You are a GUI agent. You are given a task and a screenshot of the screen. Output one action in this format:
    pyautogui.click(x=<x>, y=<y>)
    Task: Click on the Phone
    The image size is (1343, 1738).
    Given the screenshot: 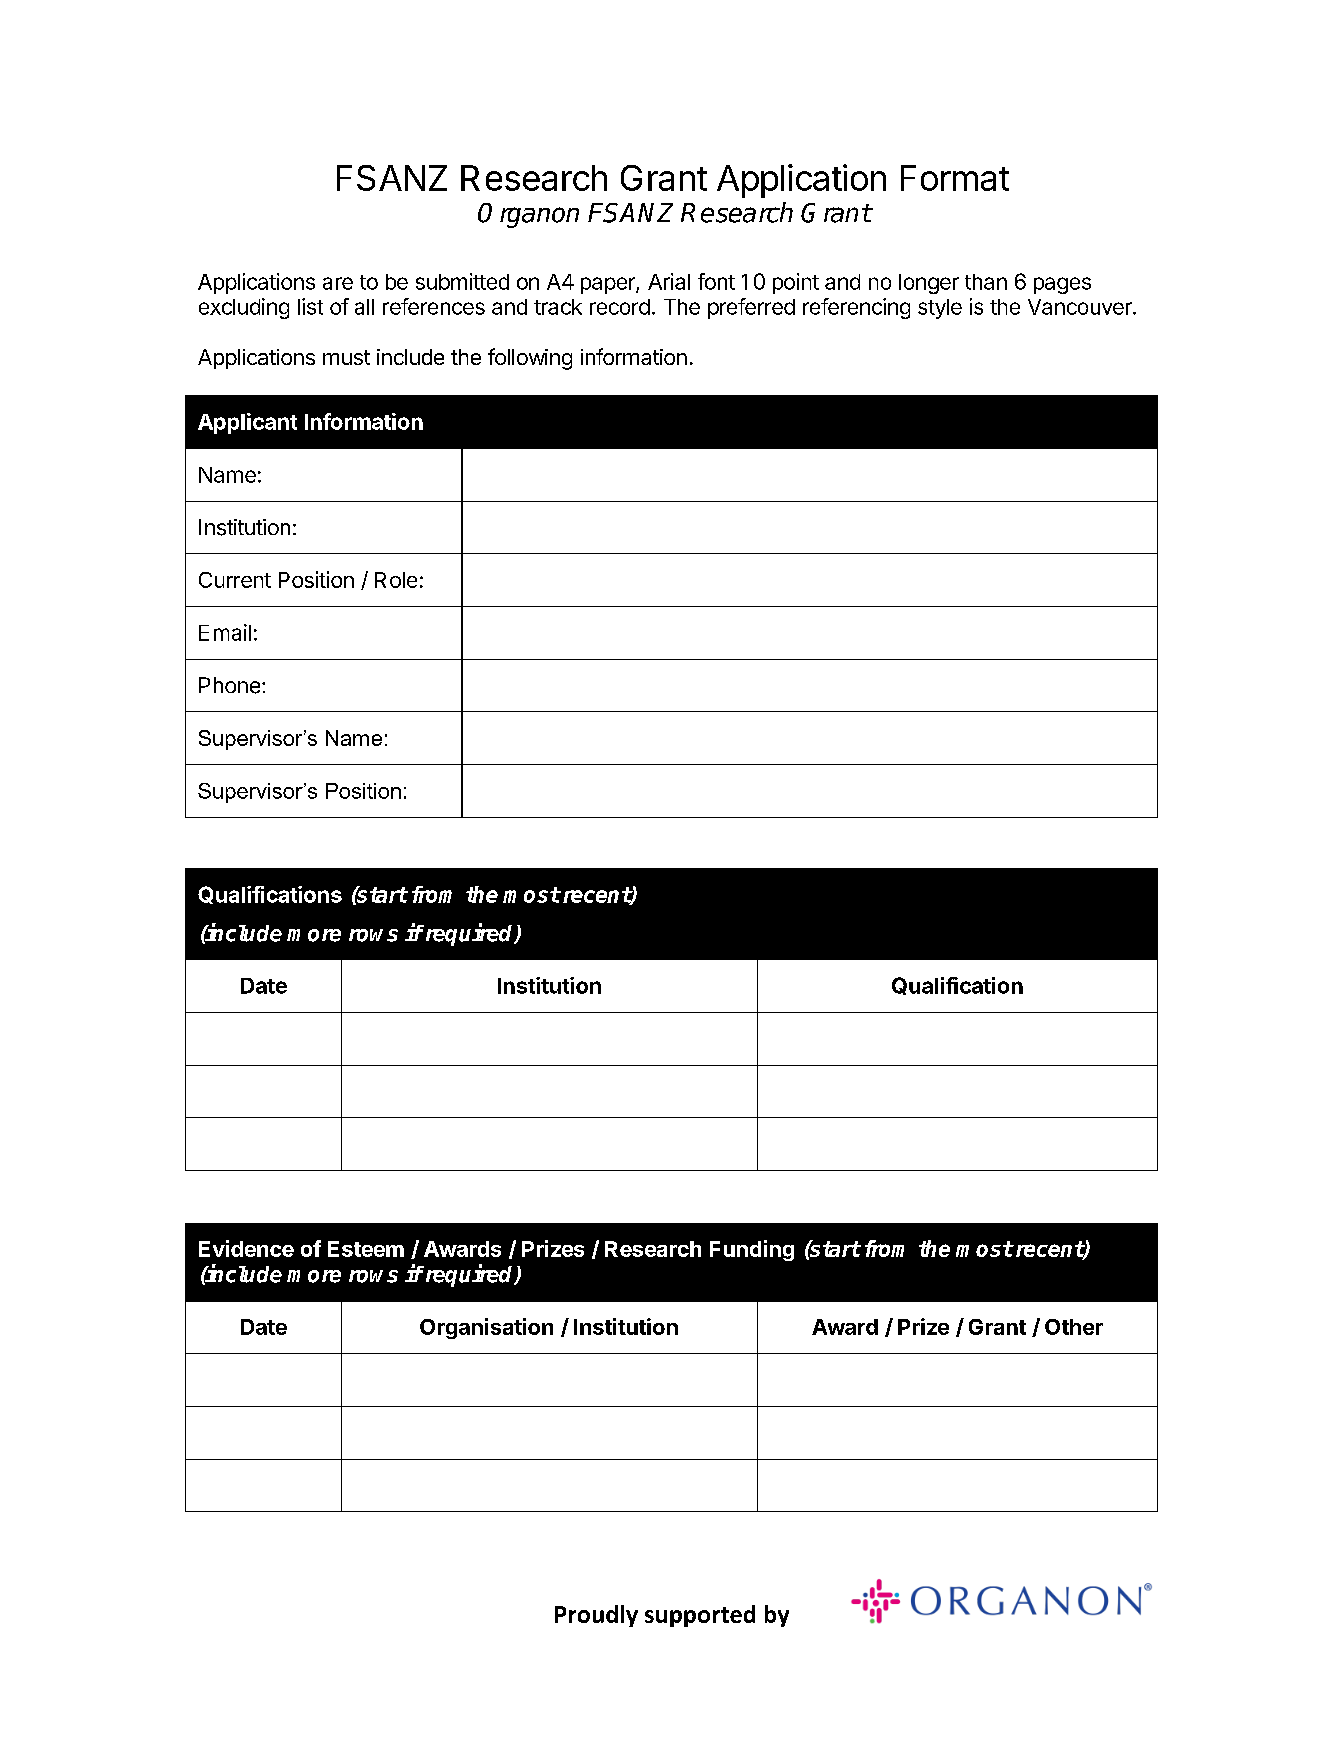 What is the action you would take?
    pyautogui.click(x=229, y=685)
